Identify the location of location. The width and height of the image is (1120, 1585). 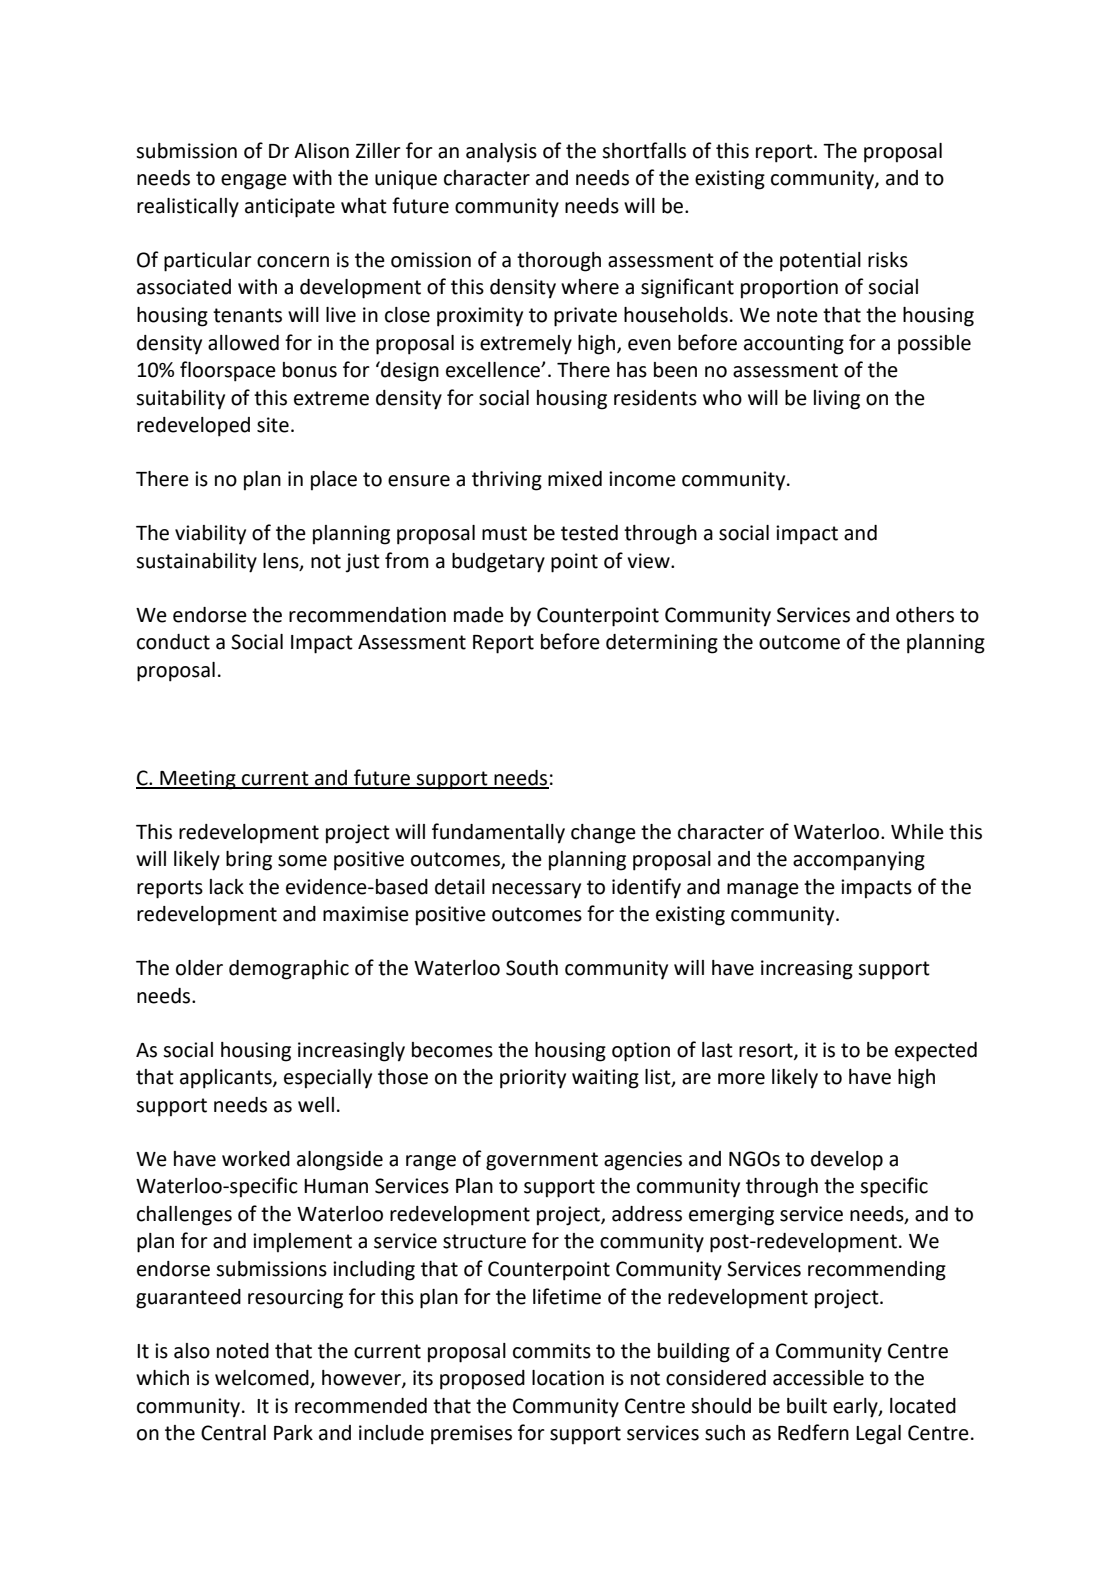
(568, 1378).
